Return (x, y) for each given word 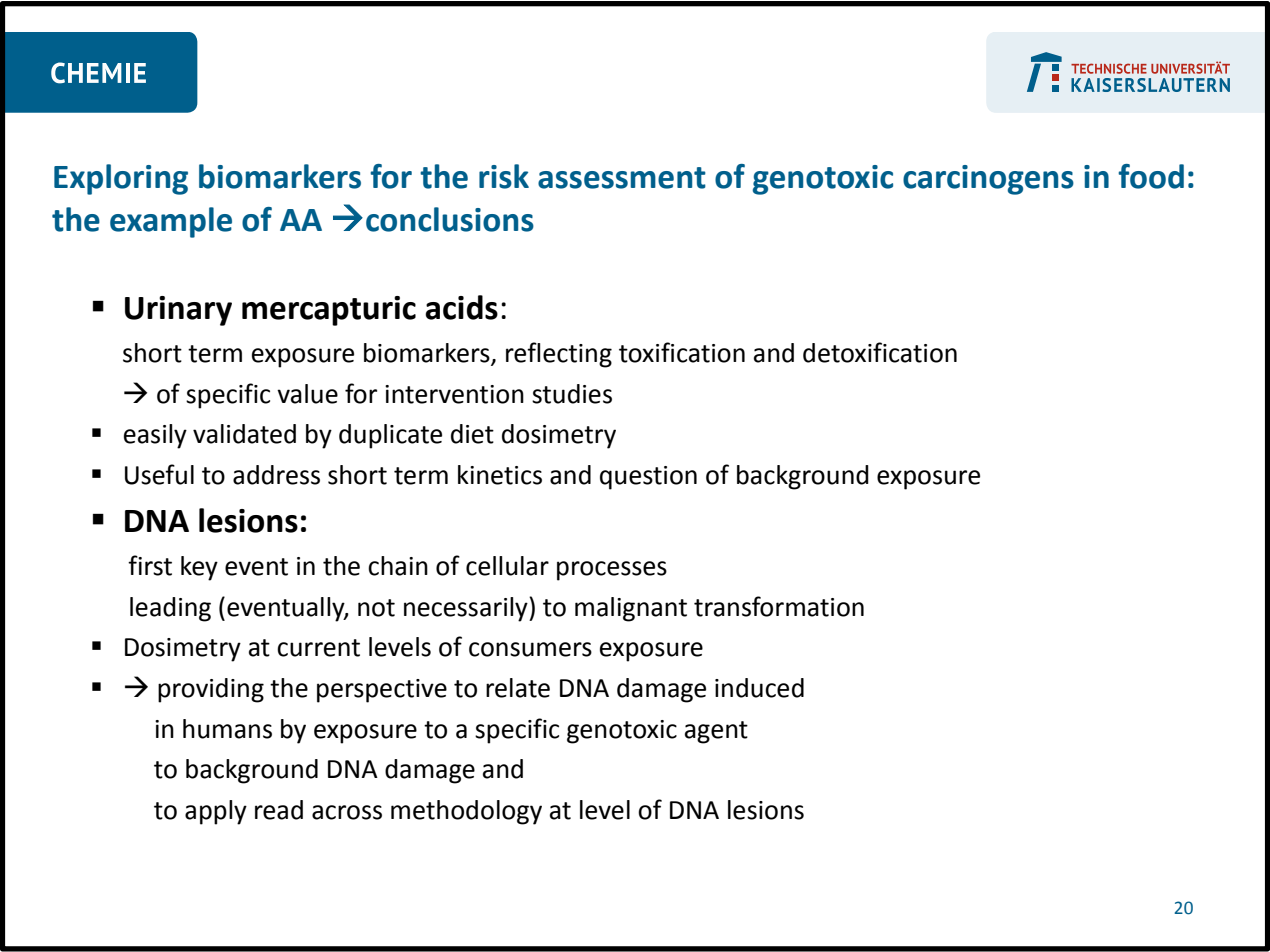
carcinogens (988, 180)
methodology (466, 812)
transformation (779, 606)
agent (716, 732)
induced (759, 688)
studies (572, 394)
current (318, 648)
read (279, 810)
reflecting (559, 355)
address (276, 475)
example (171, 222)
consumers (530, 649)
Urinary (178, 311)
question (648, 478)
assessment (622, 178)
